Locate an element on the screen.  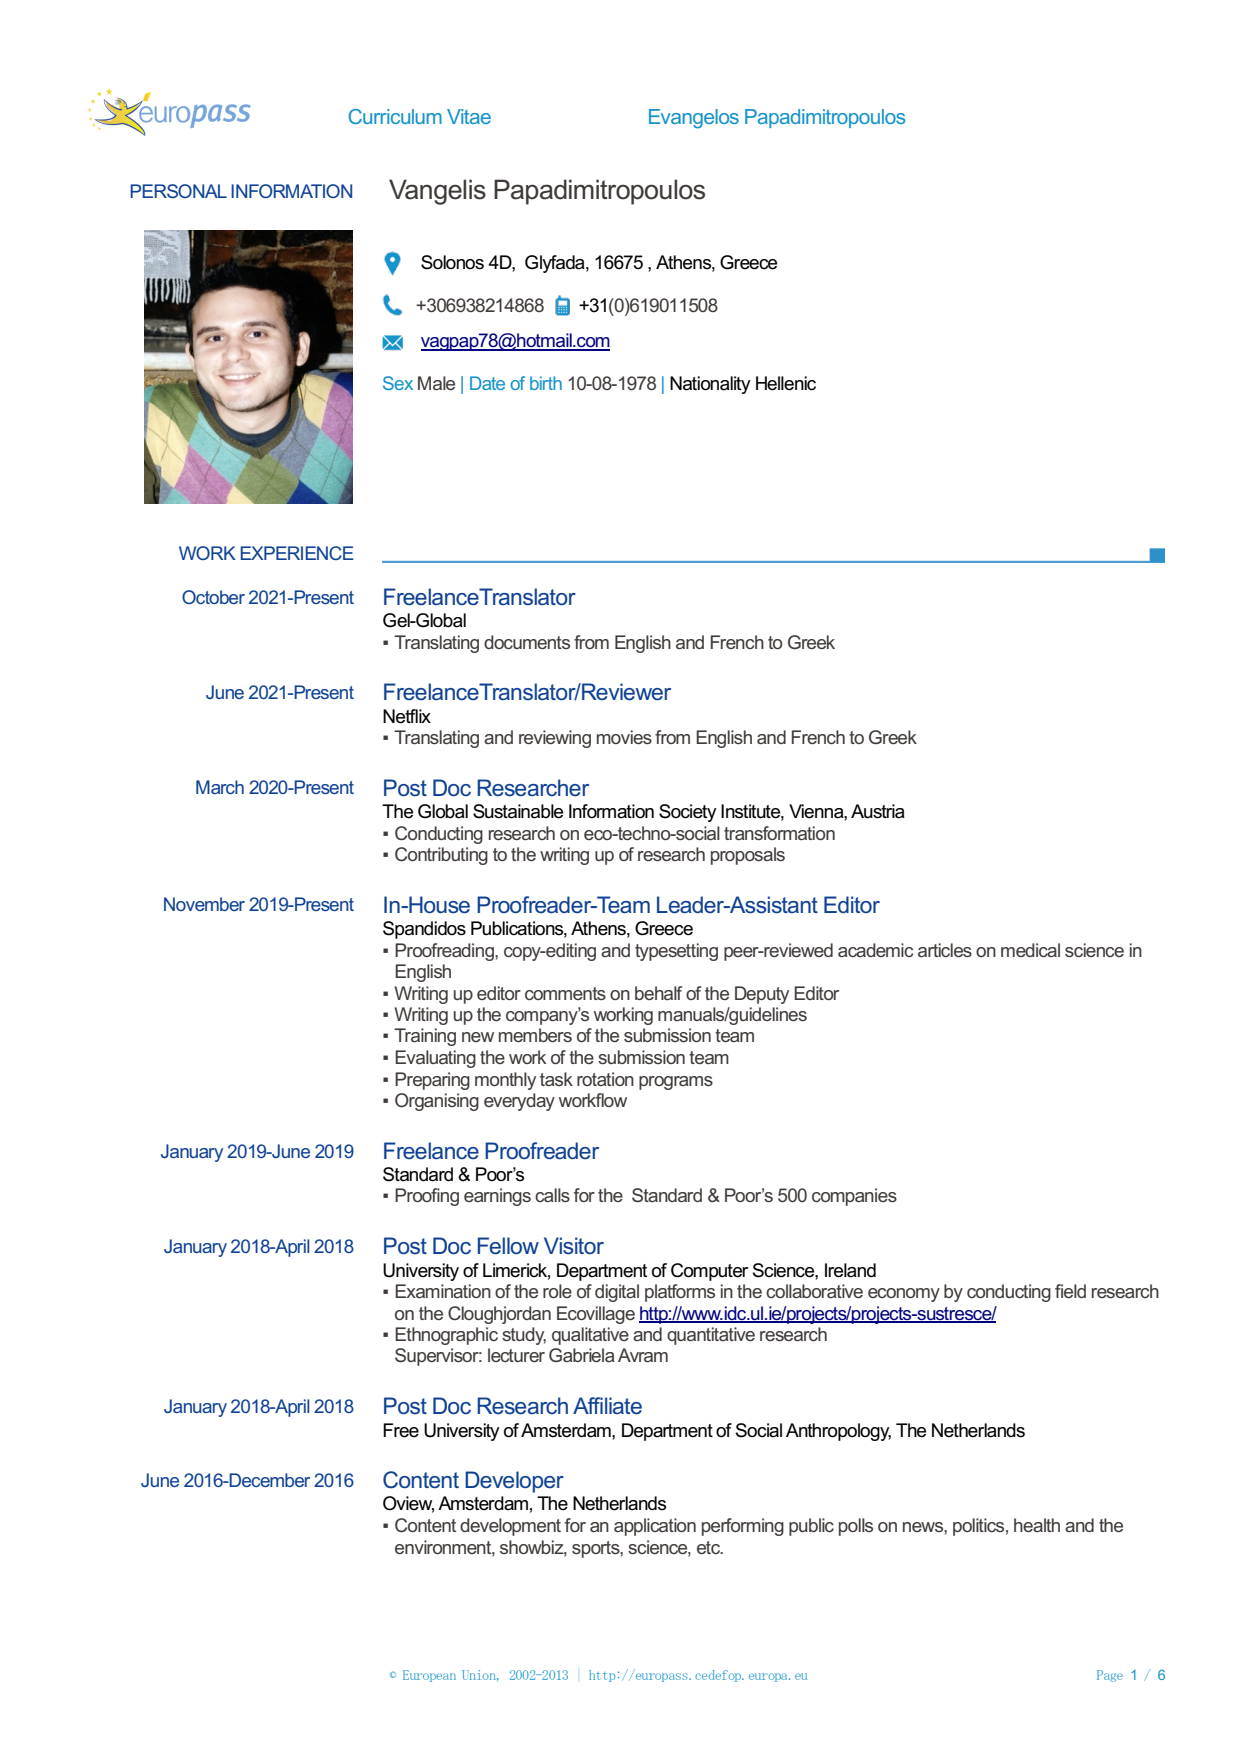
etc is located at coordinates (710, 1547).
